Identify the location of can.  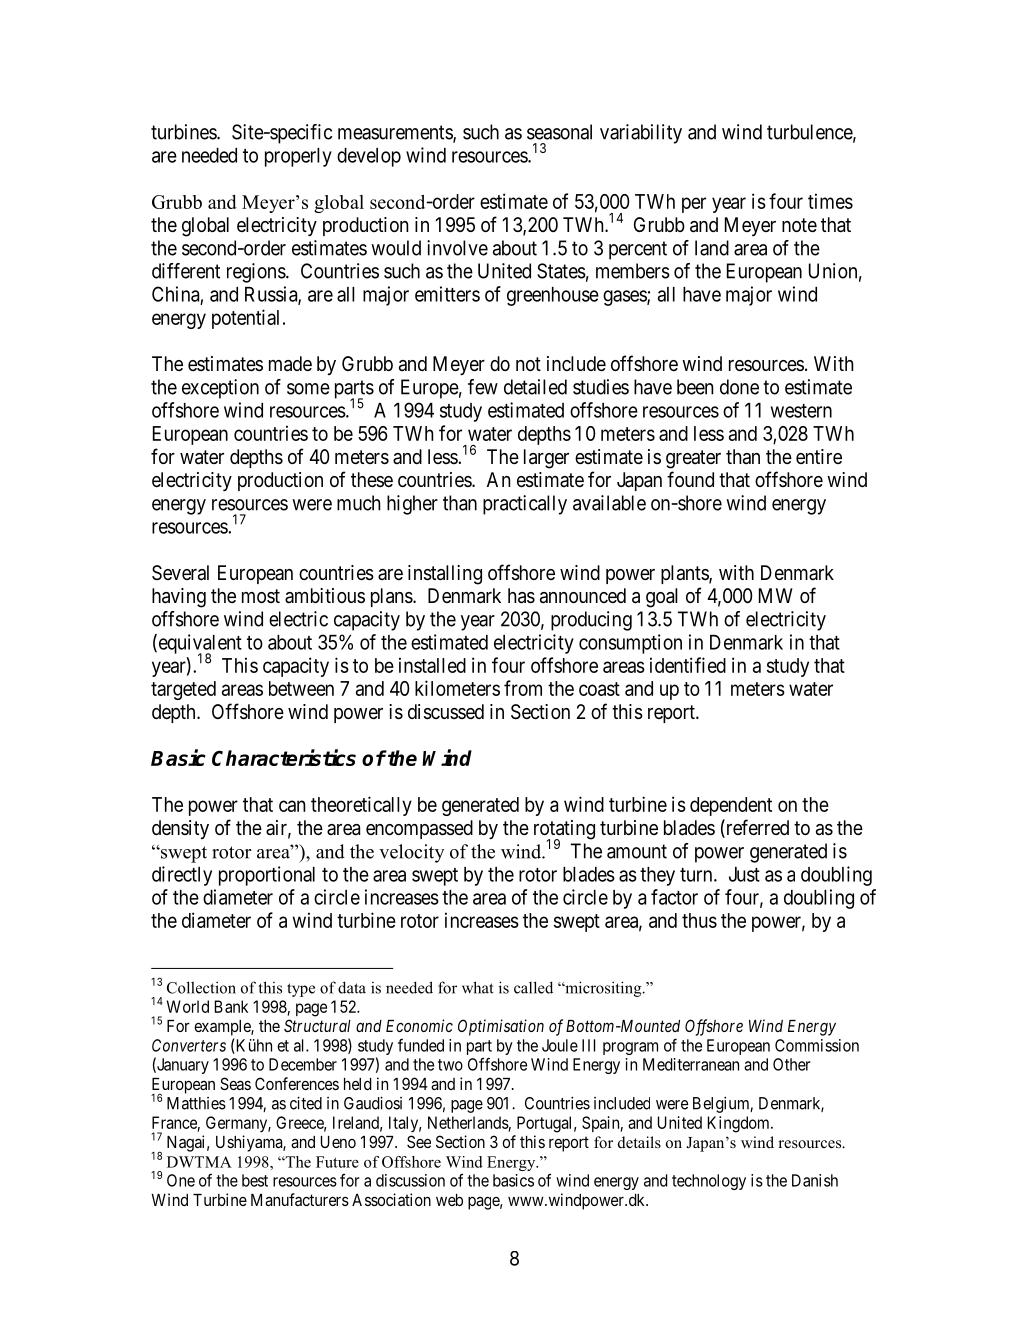
(292, 806).
